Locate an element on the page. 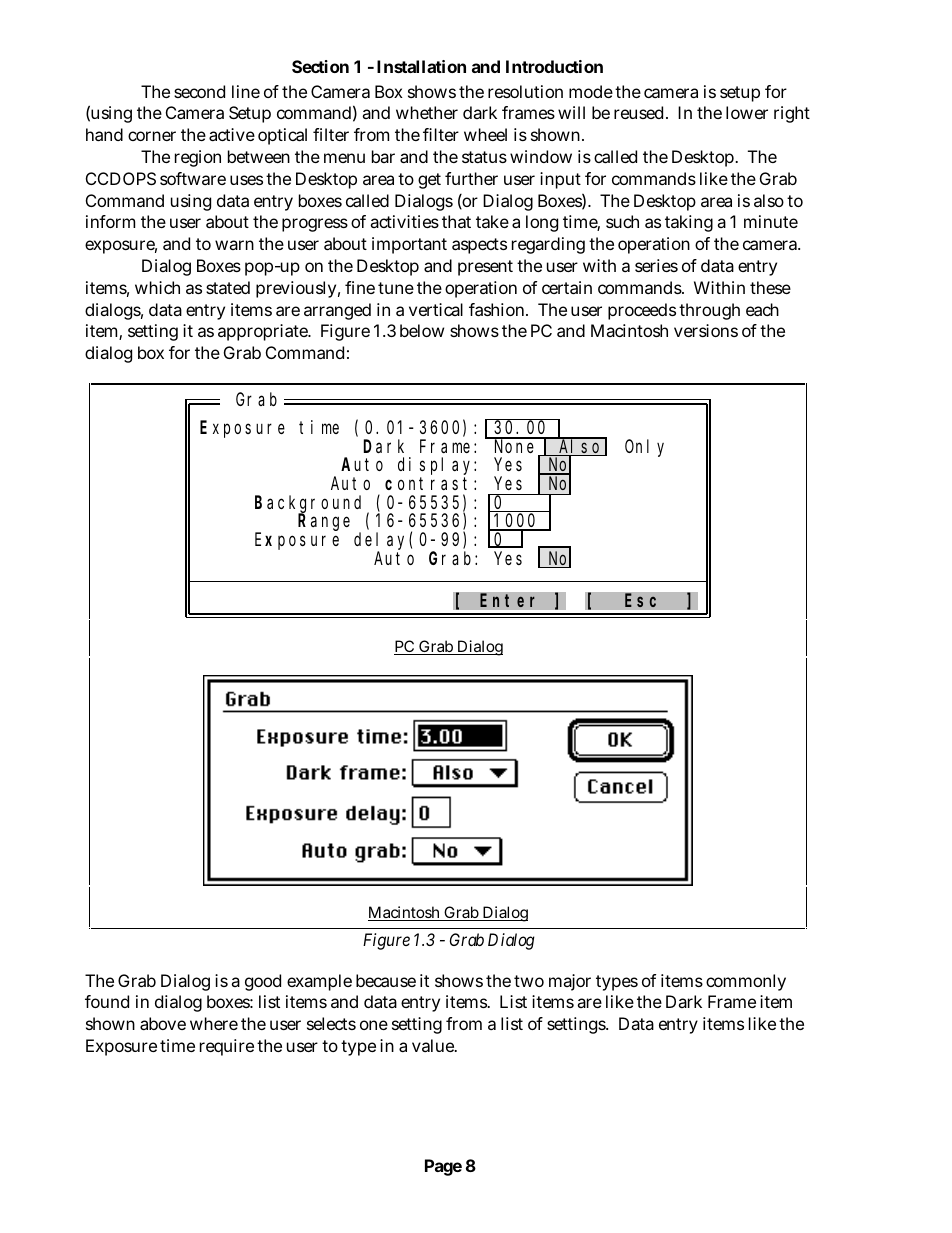 Image resolution: width=952 pixels, height=1233 pixels. major is located at coordinates (570, 982).
